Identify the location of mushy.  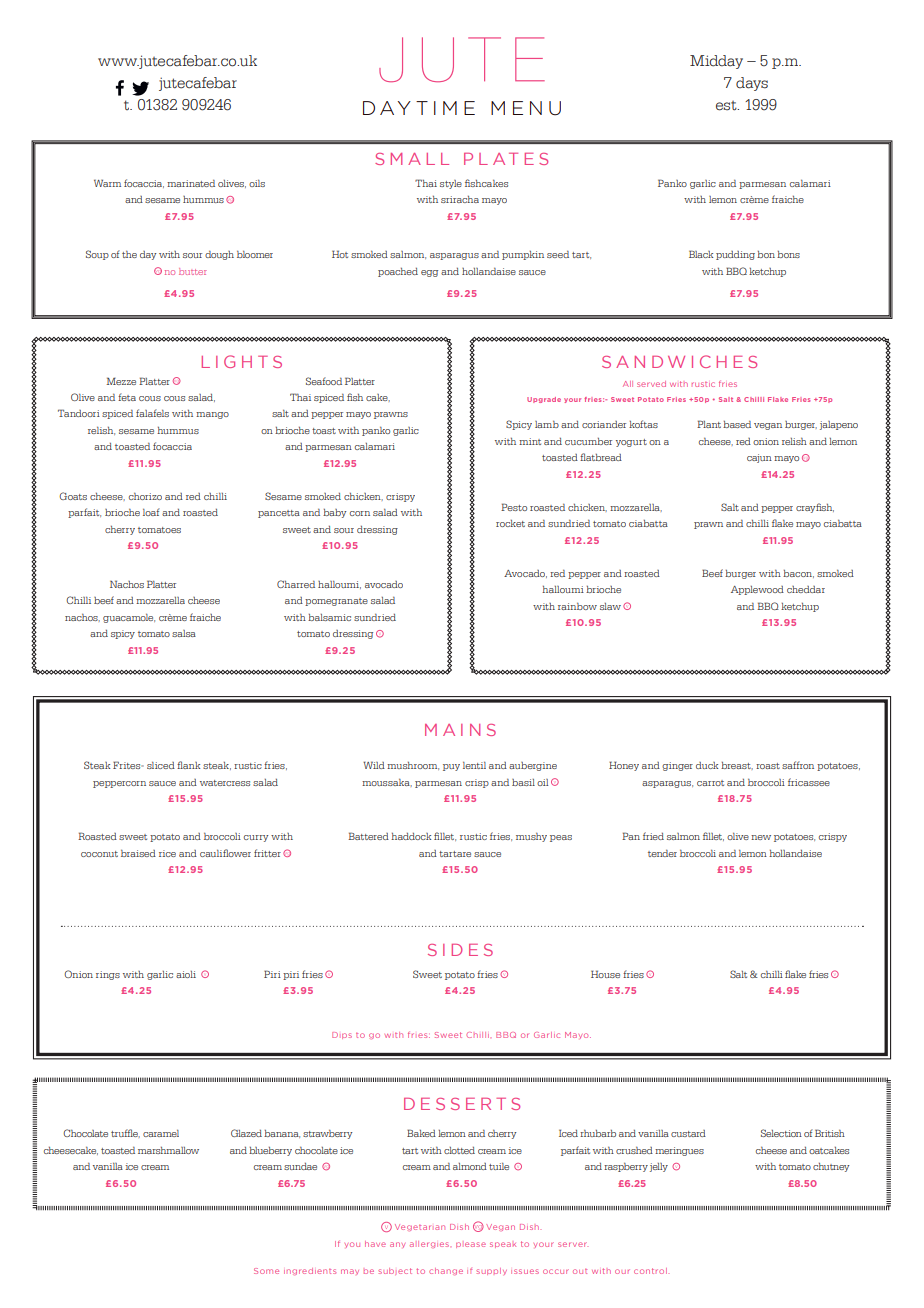
(531, 837).
